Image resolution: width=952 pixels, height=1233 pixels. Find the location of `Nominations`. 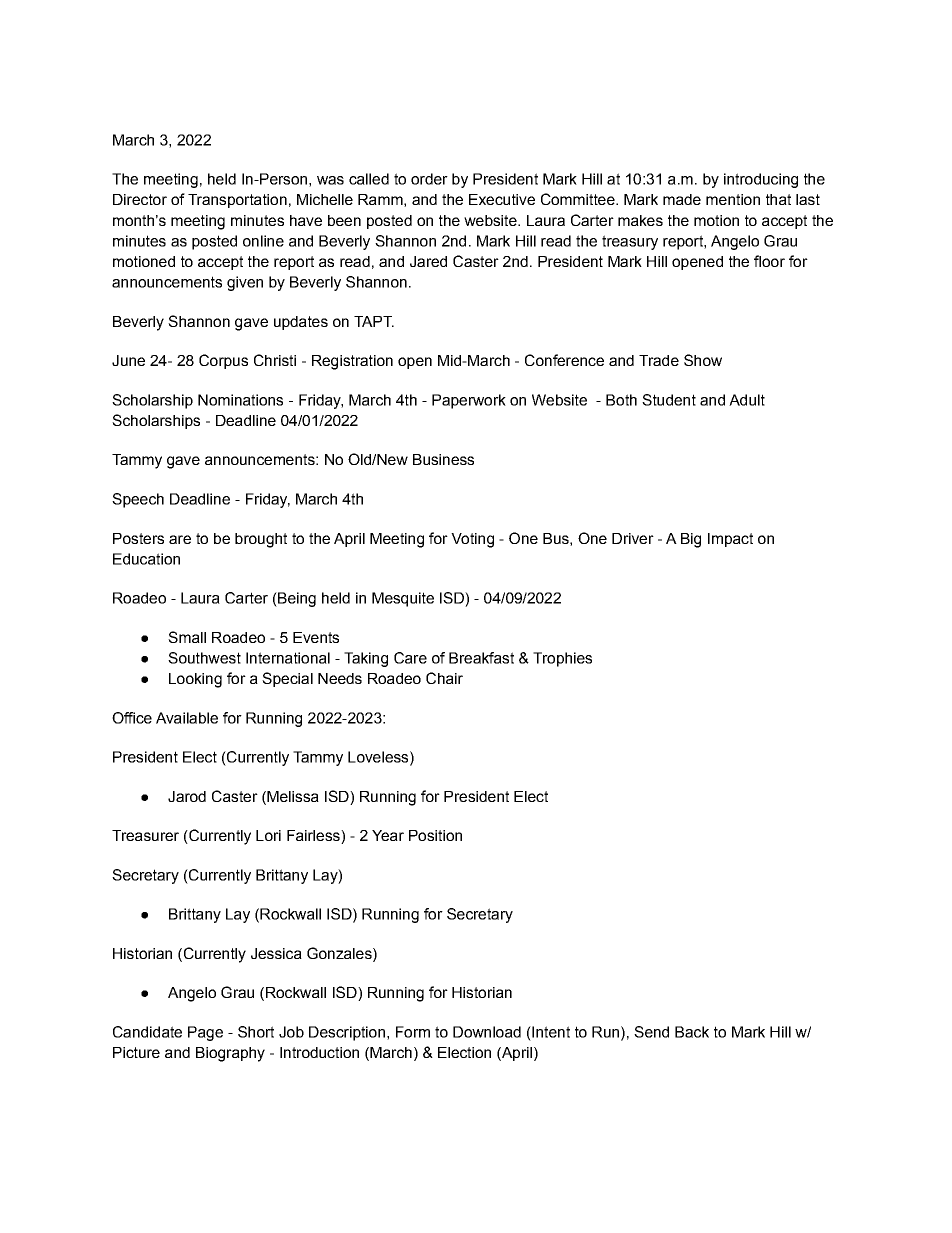

Nominations is located at coordinates (240, 400).
